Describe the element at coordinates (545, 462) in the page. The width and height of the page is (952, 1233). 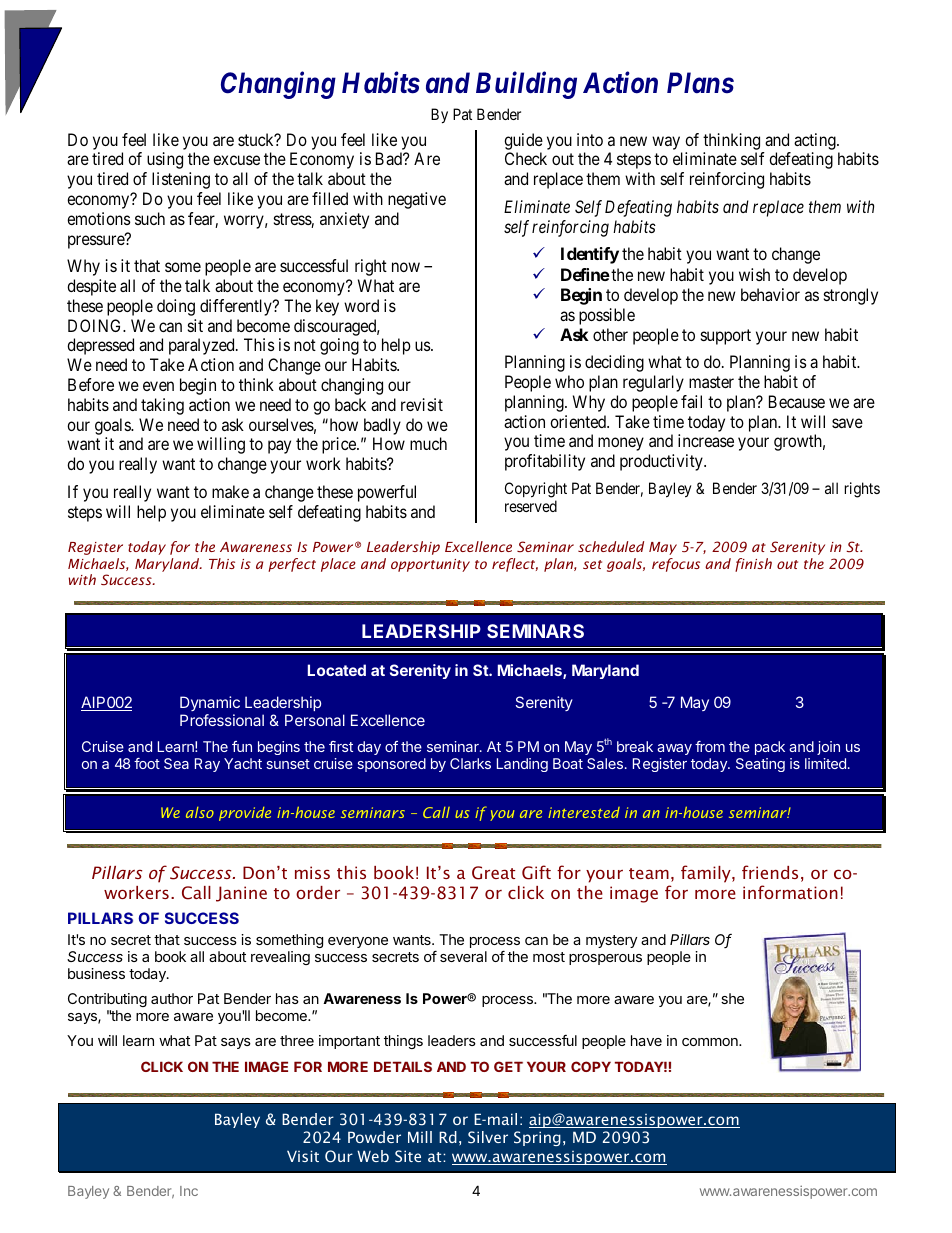
I see `profitability` at that location.
